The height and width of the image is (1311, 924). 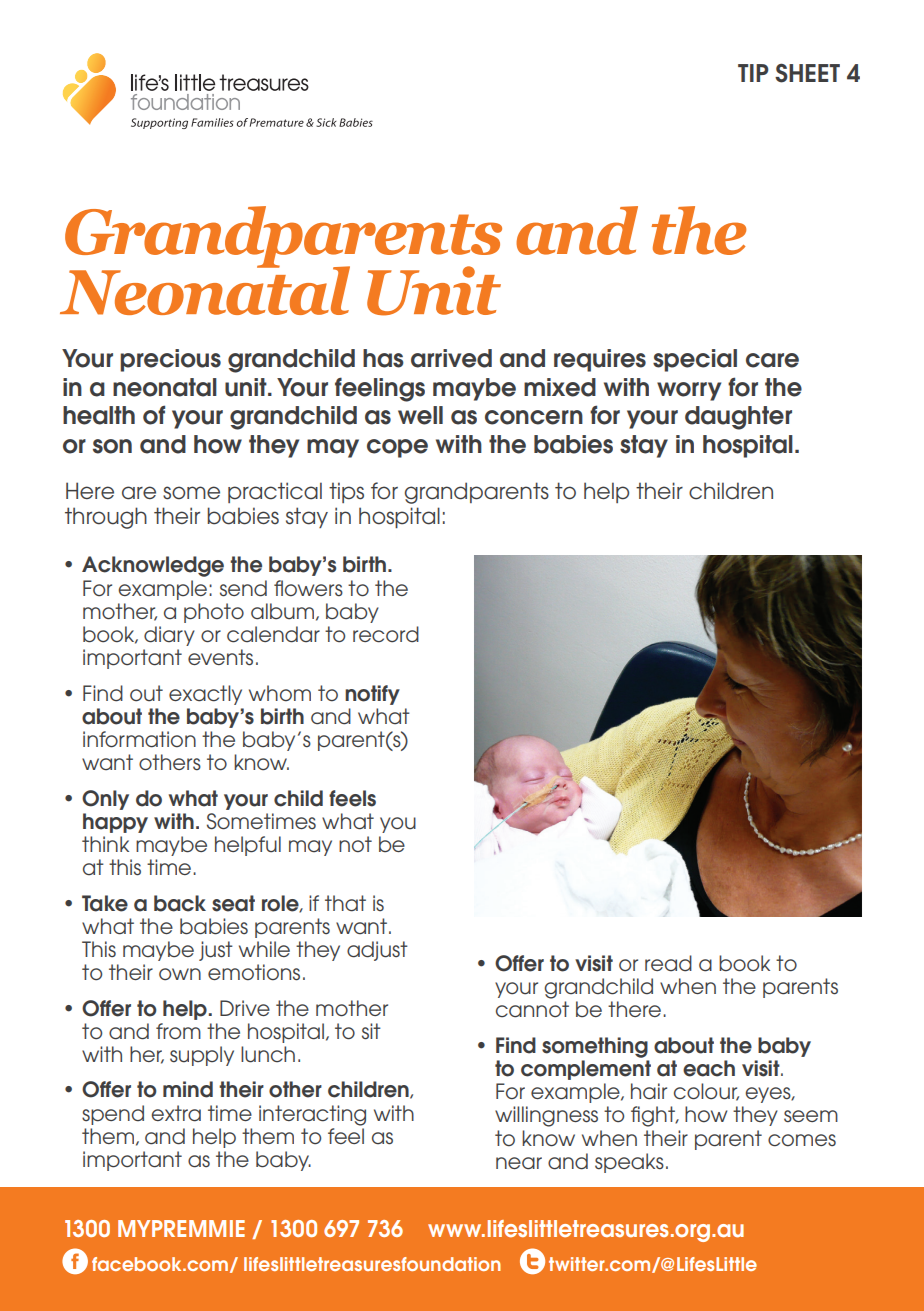 I want to click on that, so click(x=345, y=903).
